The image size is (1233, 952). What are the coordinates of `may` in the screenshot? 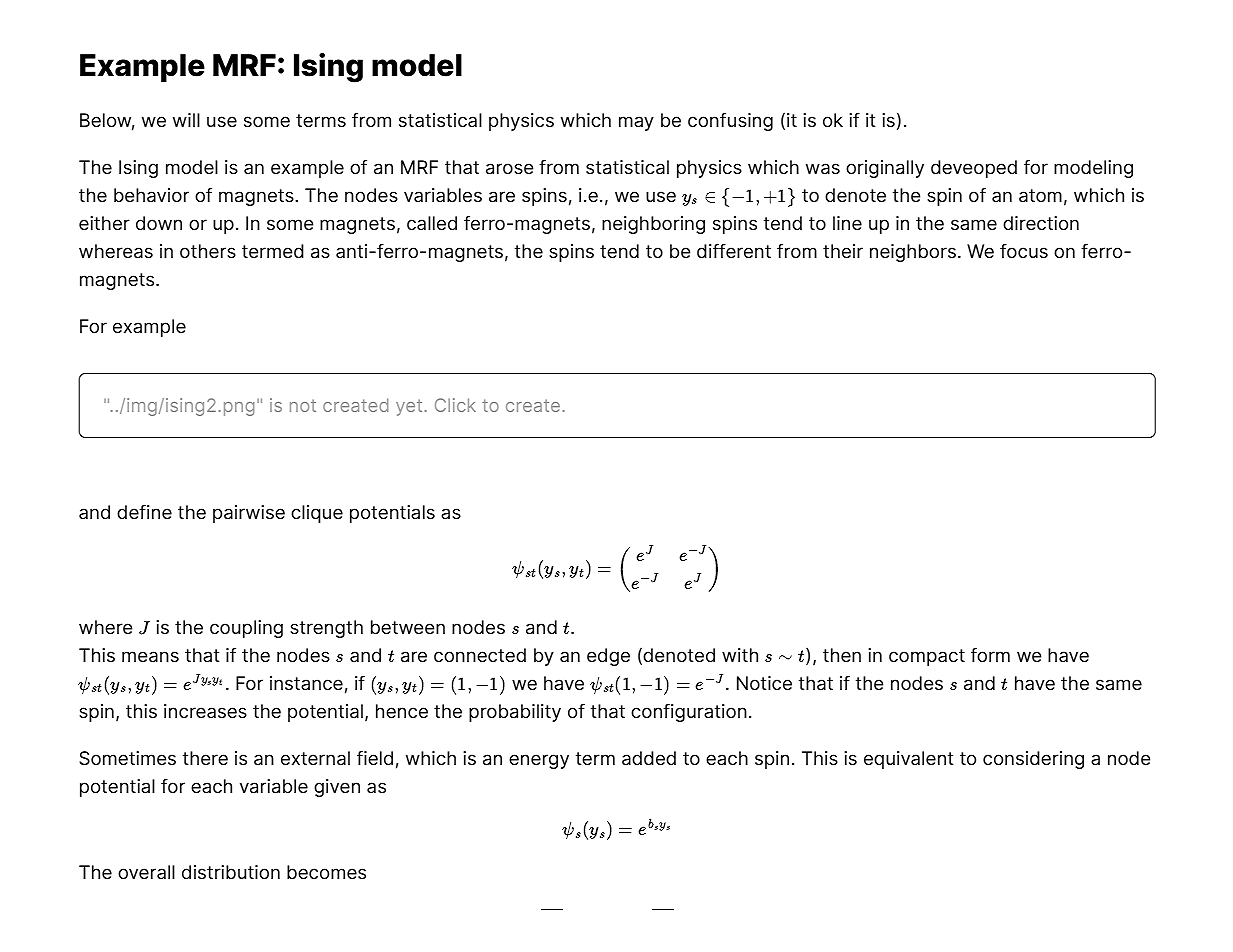 It's located at (636, 123).
